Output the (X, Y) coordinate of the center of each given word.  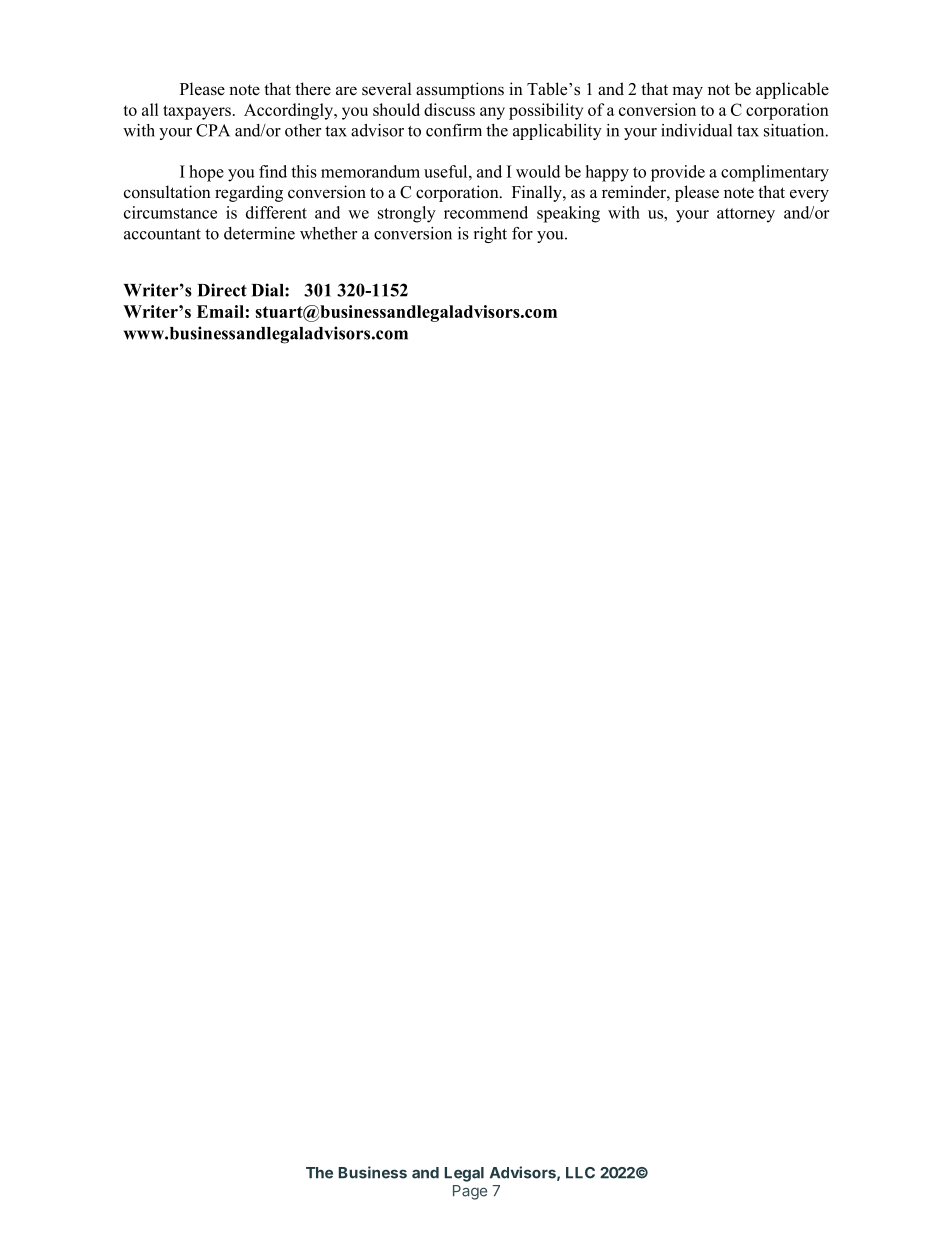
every (809, 195)
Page (470, 1192)
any (492, 113)
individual (696, 130)
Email (220, 311)
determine (259, 233)
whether (328, 233)
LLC (580, 1173)
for (522, 233)
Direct (222, 290)
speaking (568, 214)
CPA (213, 130)
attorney (746, 215)
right (490, 235)
